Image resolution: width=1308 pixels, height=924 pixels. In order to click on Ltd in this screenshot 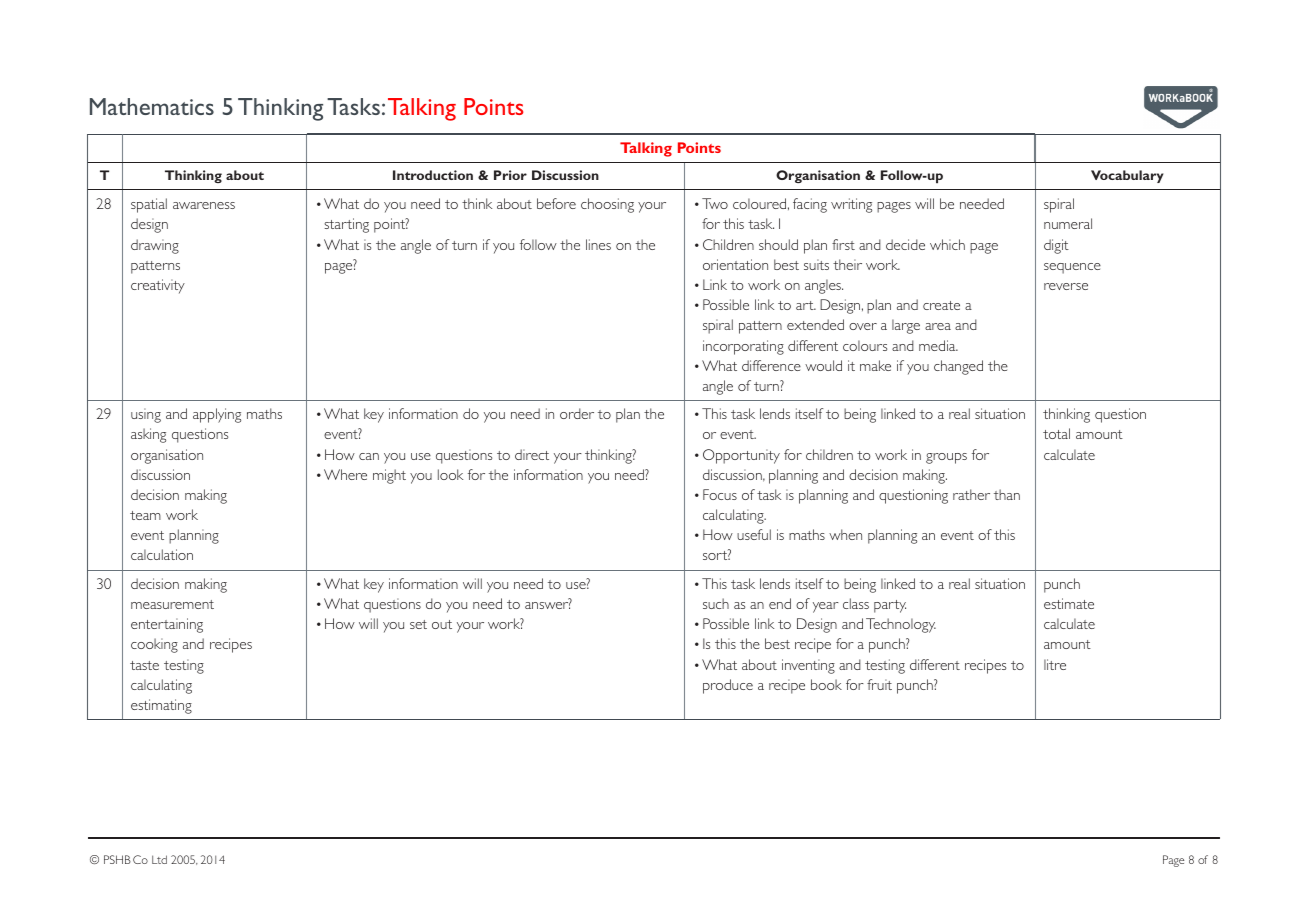, I will do `click(159, 859)`.
